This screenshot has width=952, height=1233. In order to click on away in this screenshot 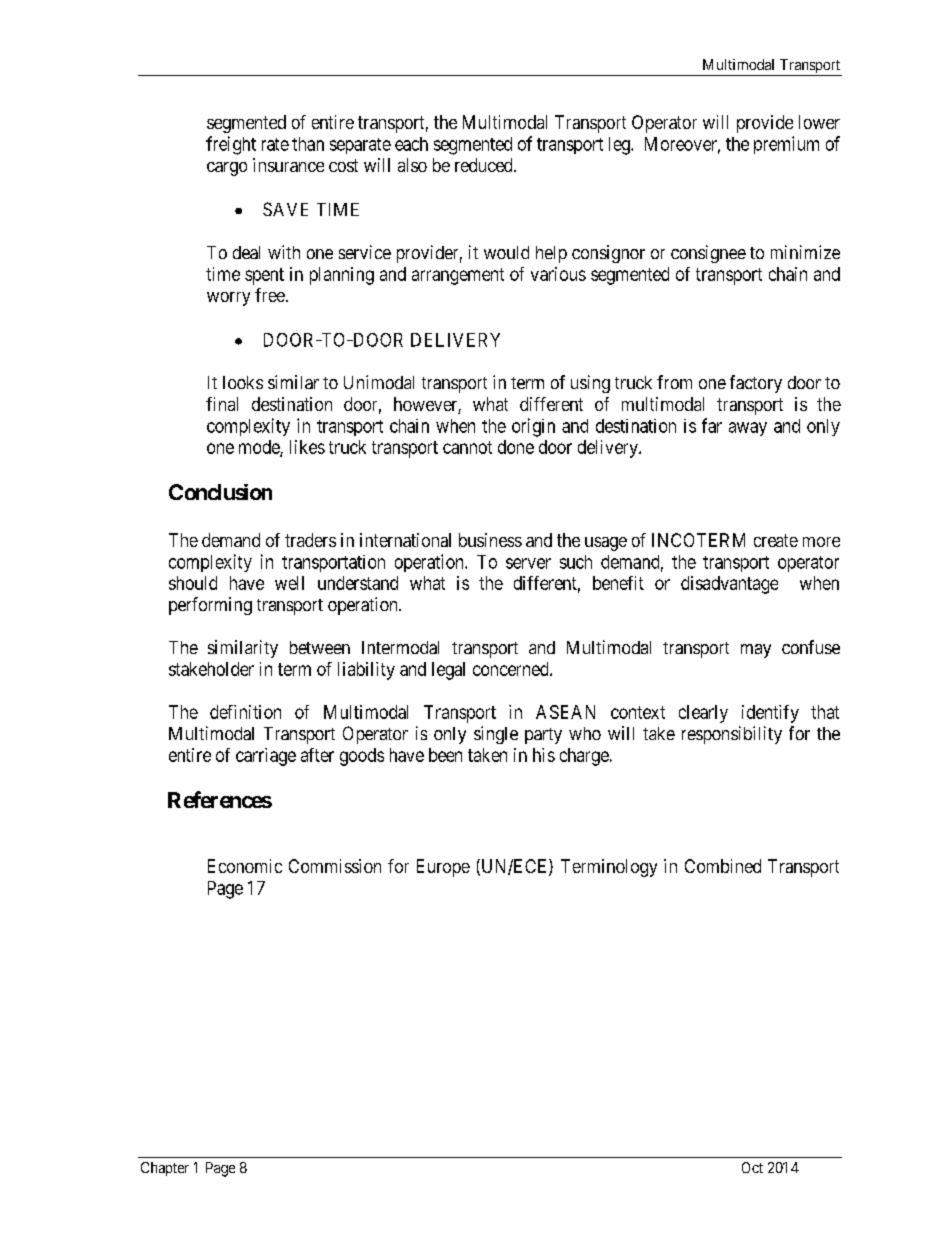, I will do `click(748, 429)`.
